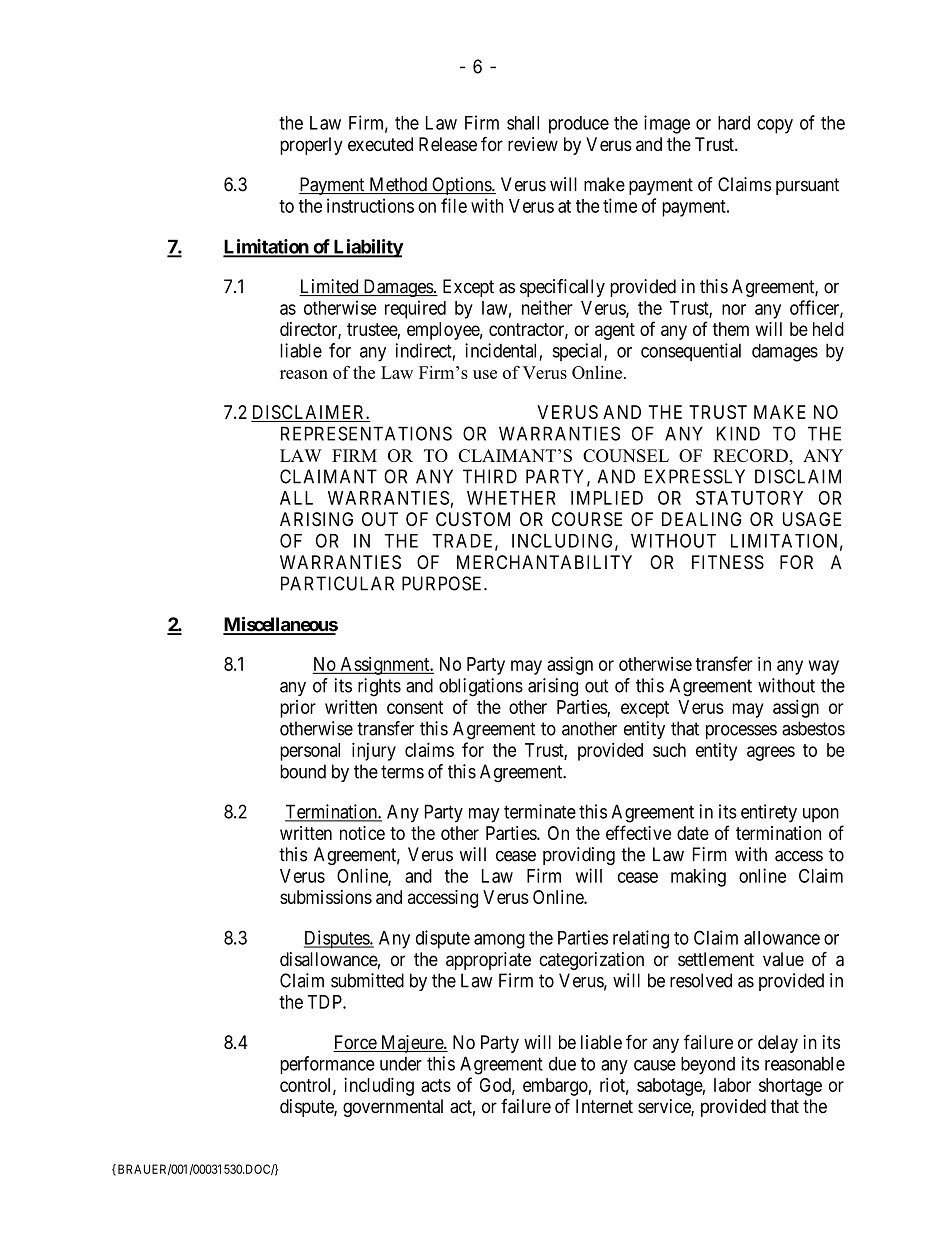 The image size is (952, 1233). I want to click on entirety, so click(769, 813).
